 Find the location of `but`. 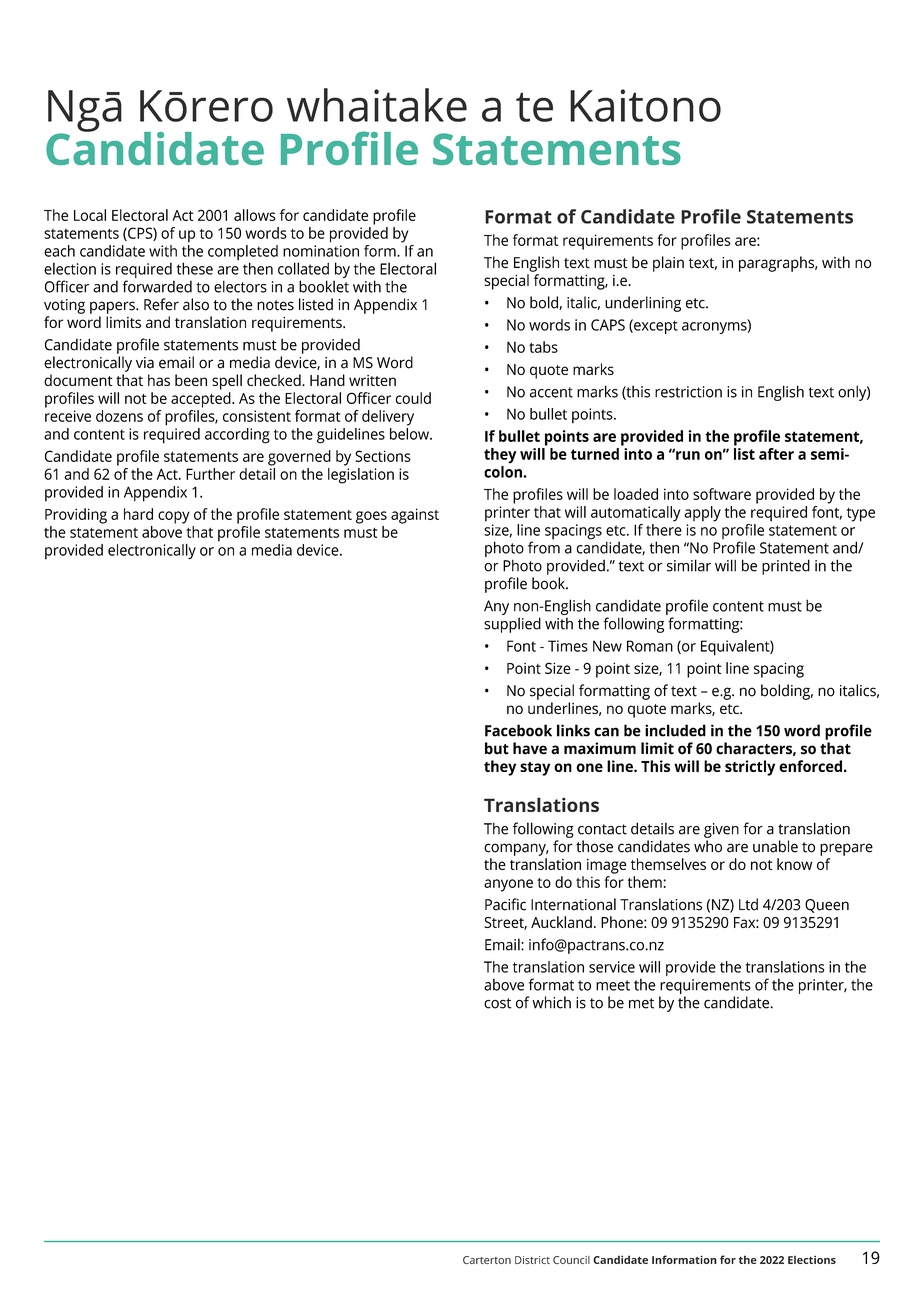

but is located at coordinates (497, 748).
